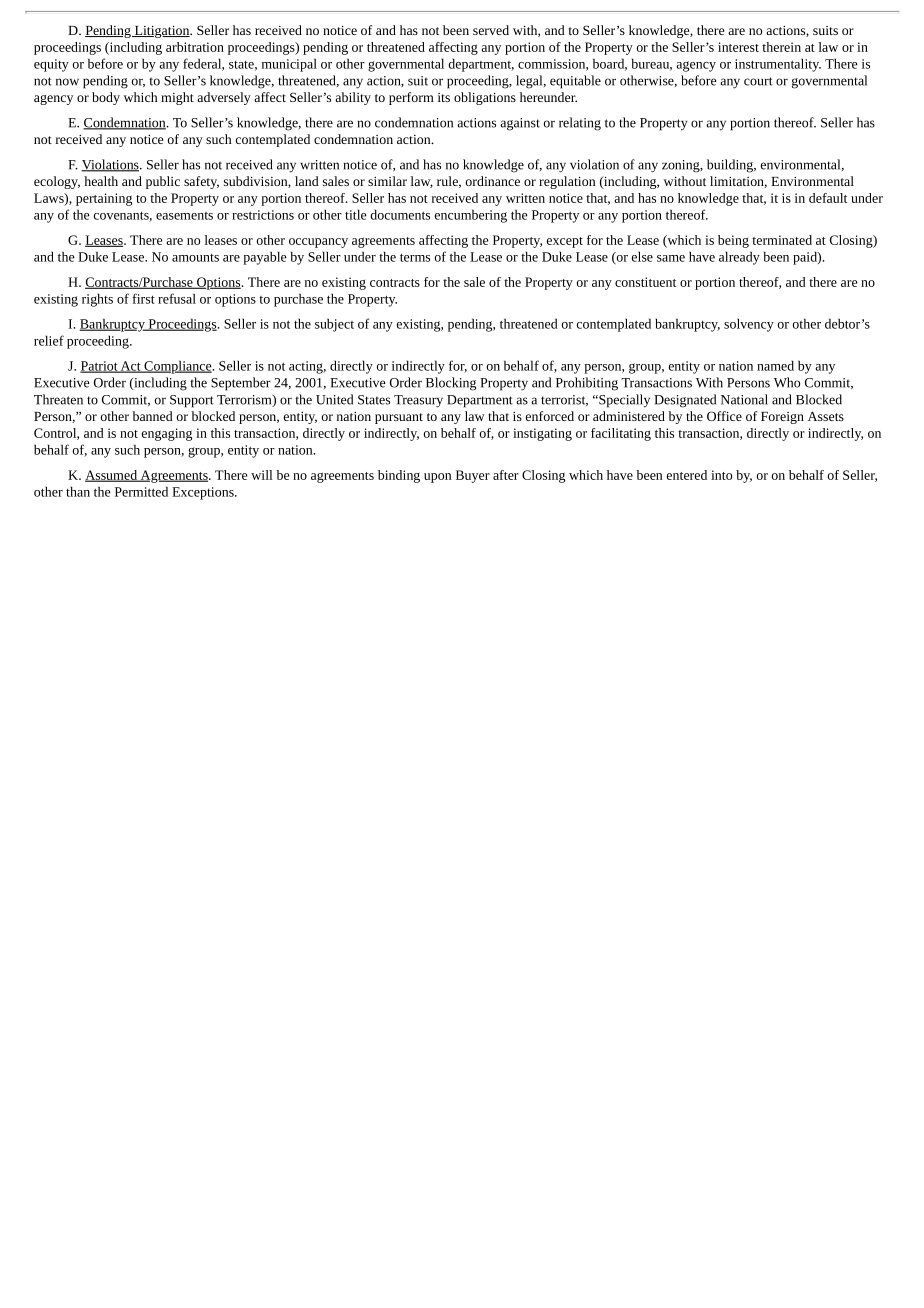  Describe the element at coordinates (387, 181) in the image. I see `similar` at that location.
